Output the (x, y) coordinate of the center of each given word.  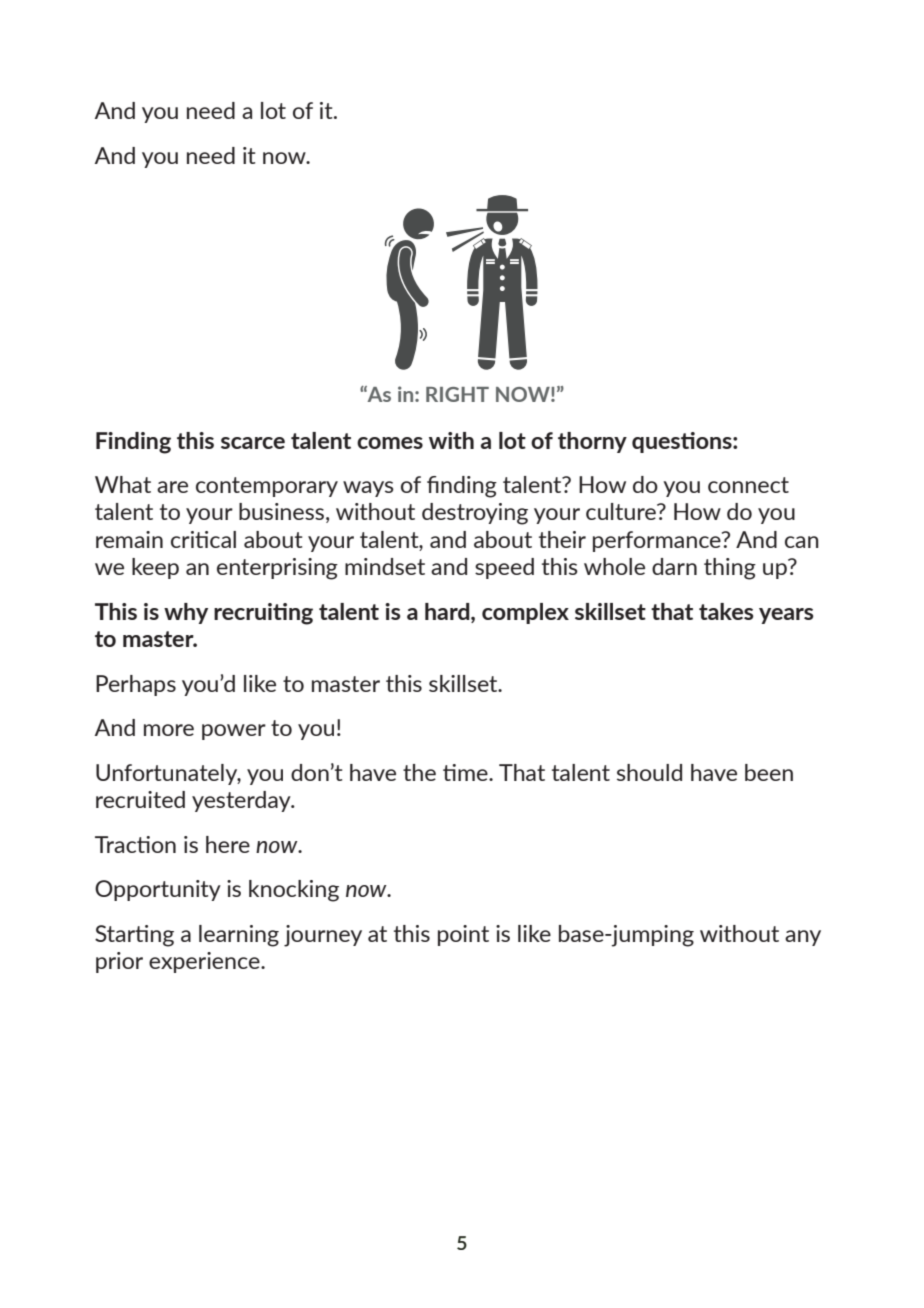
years (786, 616)
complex (525, 613)
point (463, 935)
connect (748, 485)
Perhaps (136, 685)
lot (512, 440)
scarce (253, 443)
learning (239, 936)
